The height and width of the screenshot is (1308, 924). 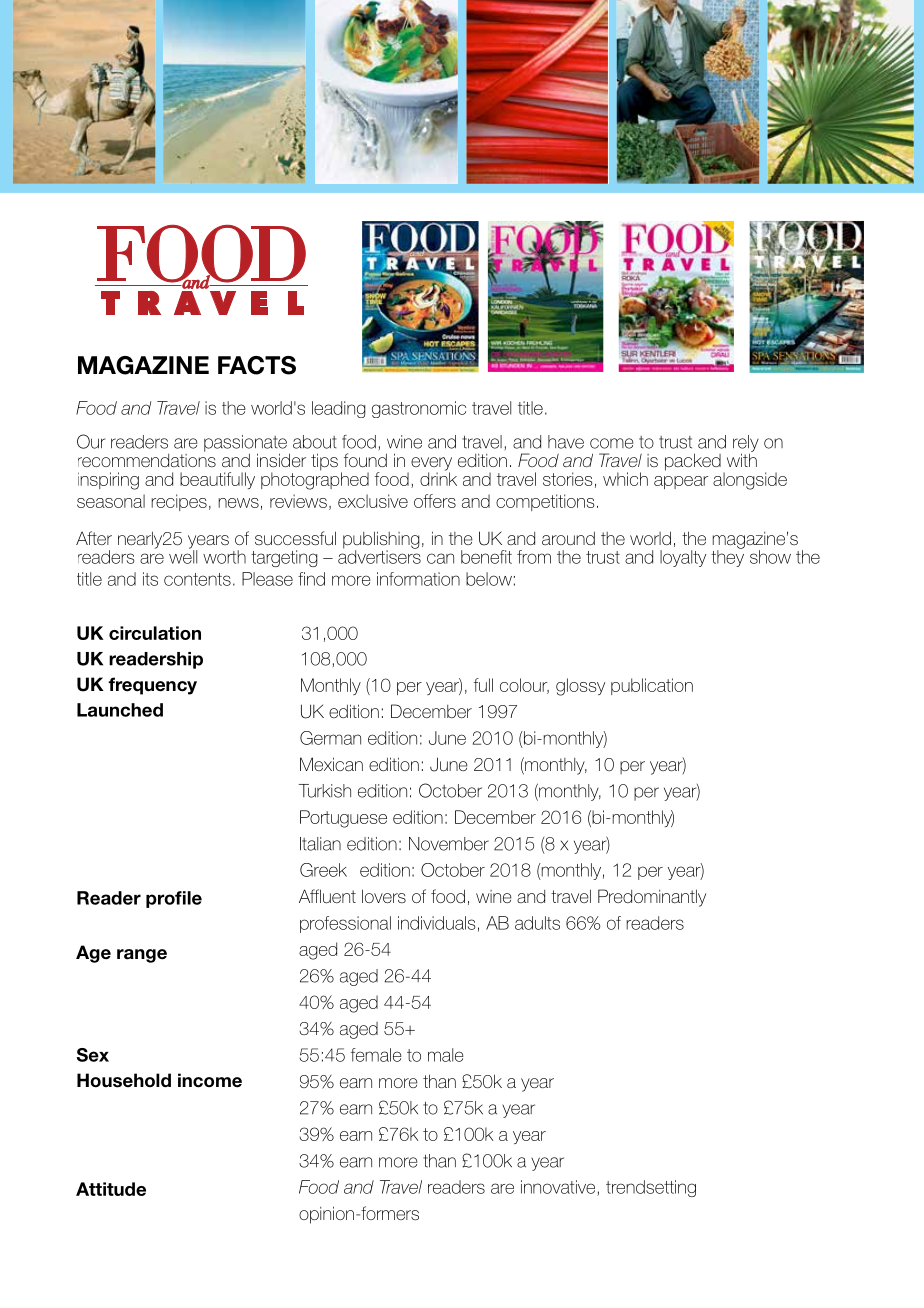 I want to click on Mexican, so click(x=331, y=764).
